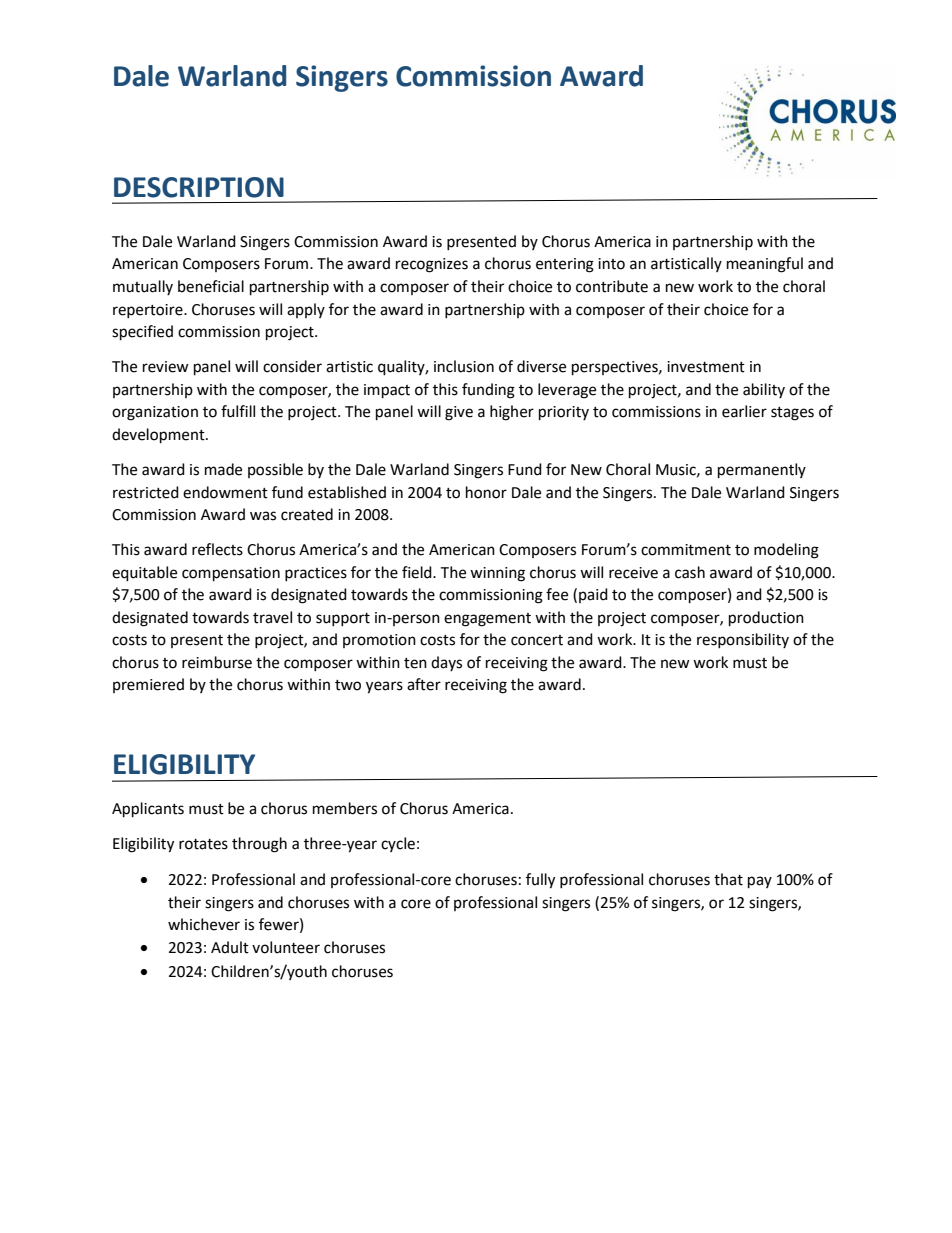 The image size is (952, 1233). I want to click on reimburse, so click(217, 662).
